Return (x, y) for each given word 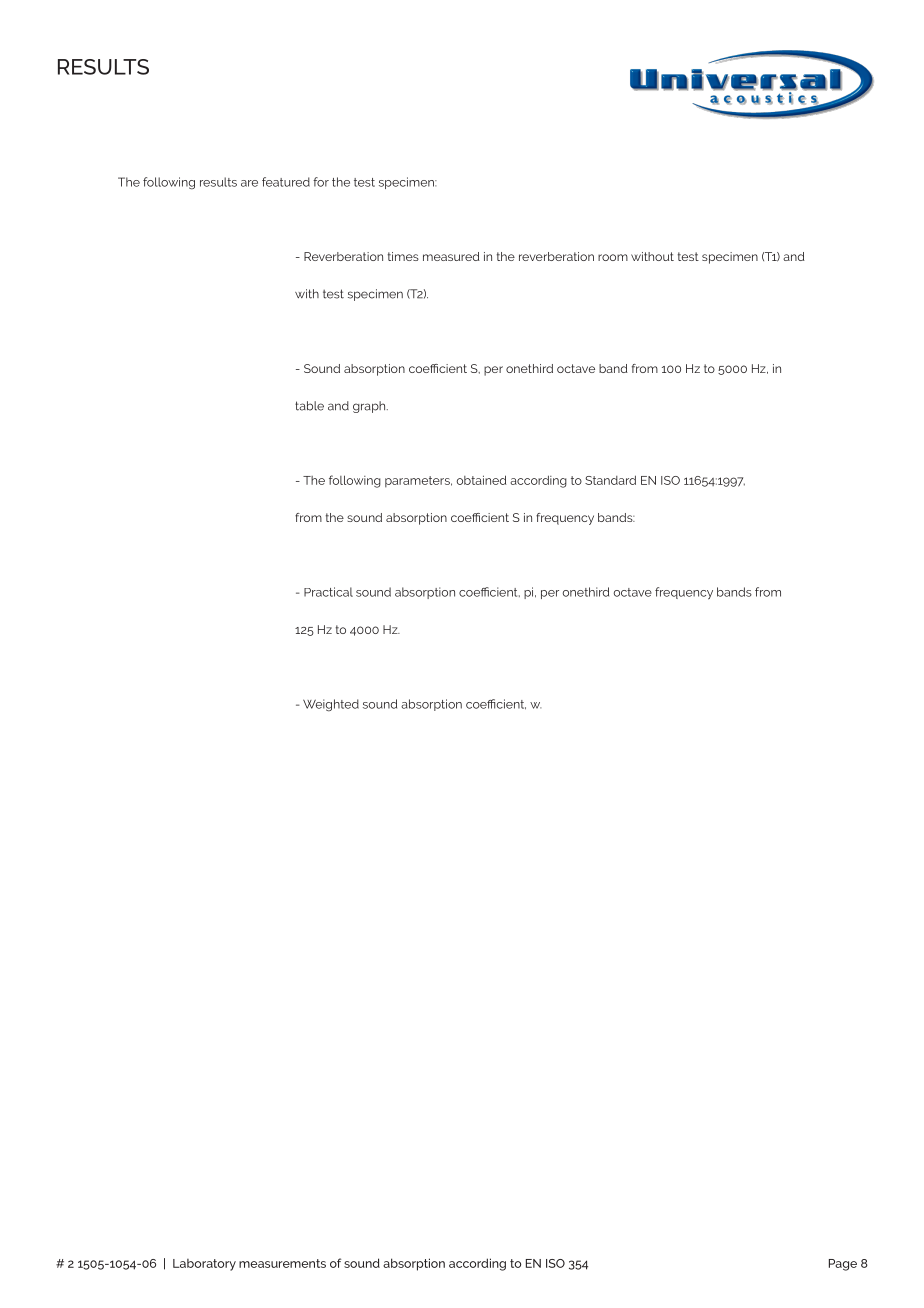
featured (286, 182)
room (613, 257)
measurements (282, 1263)
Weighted (331, 705)
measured (451, 256)
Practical (328, 592)
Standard (610, 480)
